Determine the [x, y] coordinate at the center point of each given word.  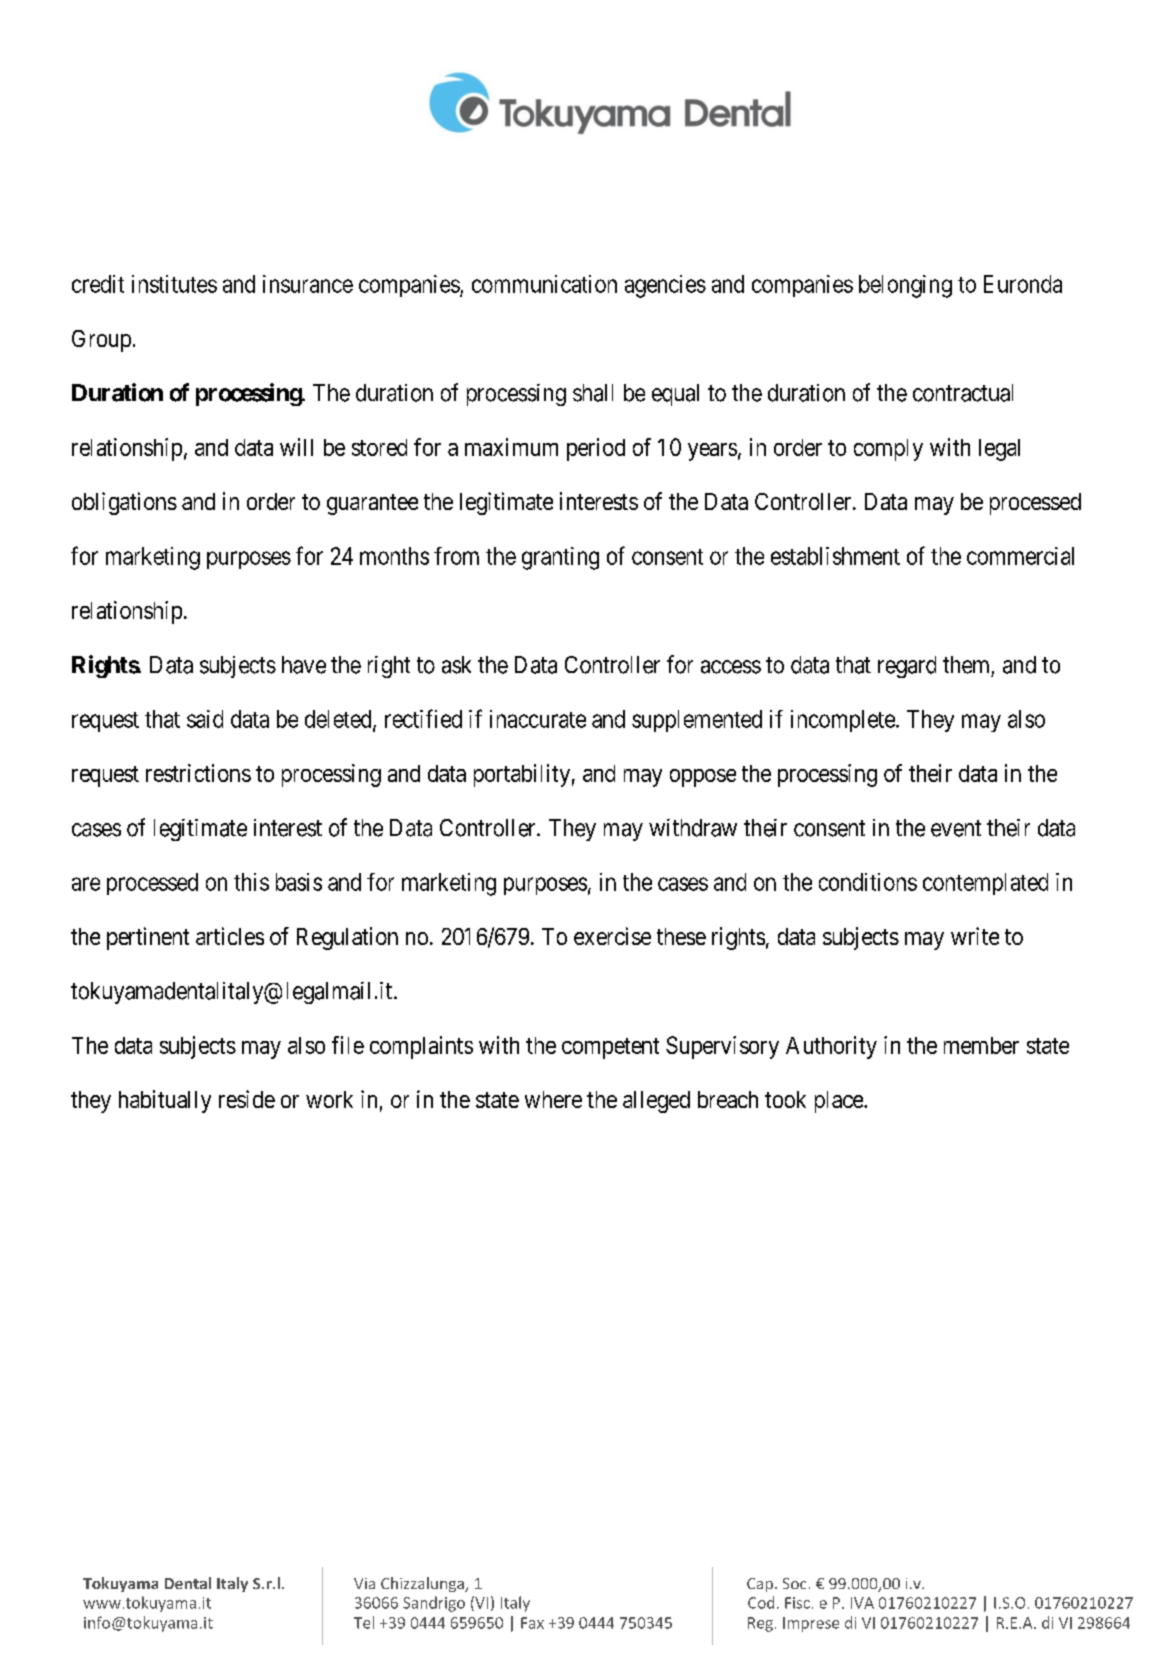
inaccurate [538, 719]
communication [544, 284]
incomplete [843, 721]
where [553, 1099]
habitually [165, 1101]
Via [364, 1583]
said [205, 719]
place [840, 1102]
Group [101, 341]
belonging [905, 286]
